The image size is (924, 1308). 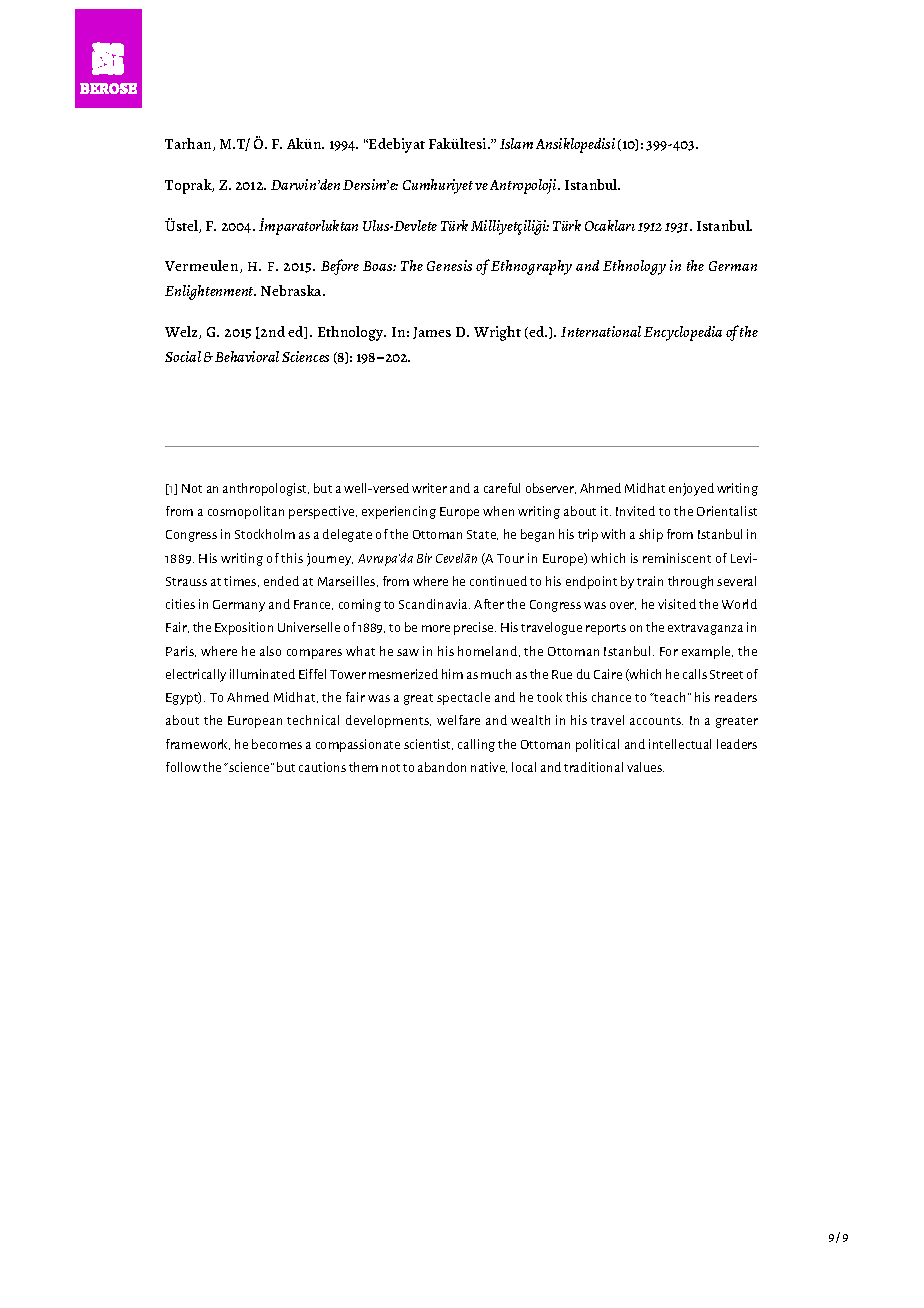 What do you see at coordinates (516, 143) in the screenshot?
I see `Islam` at bounding box center [516, 143].
